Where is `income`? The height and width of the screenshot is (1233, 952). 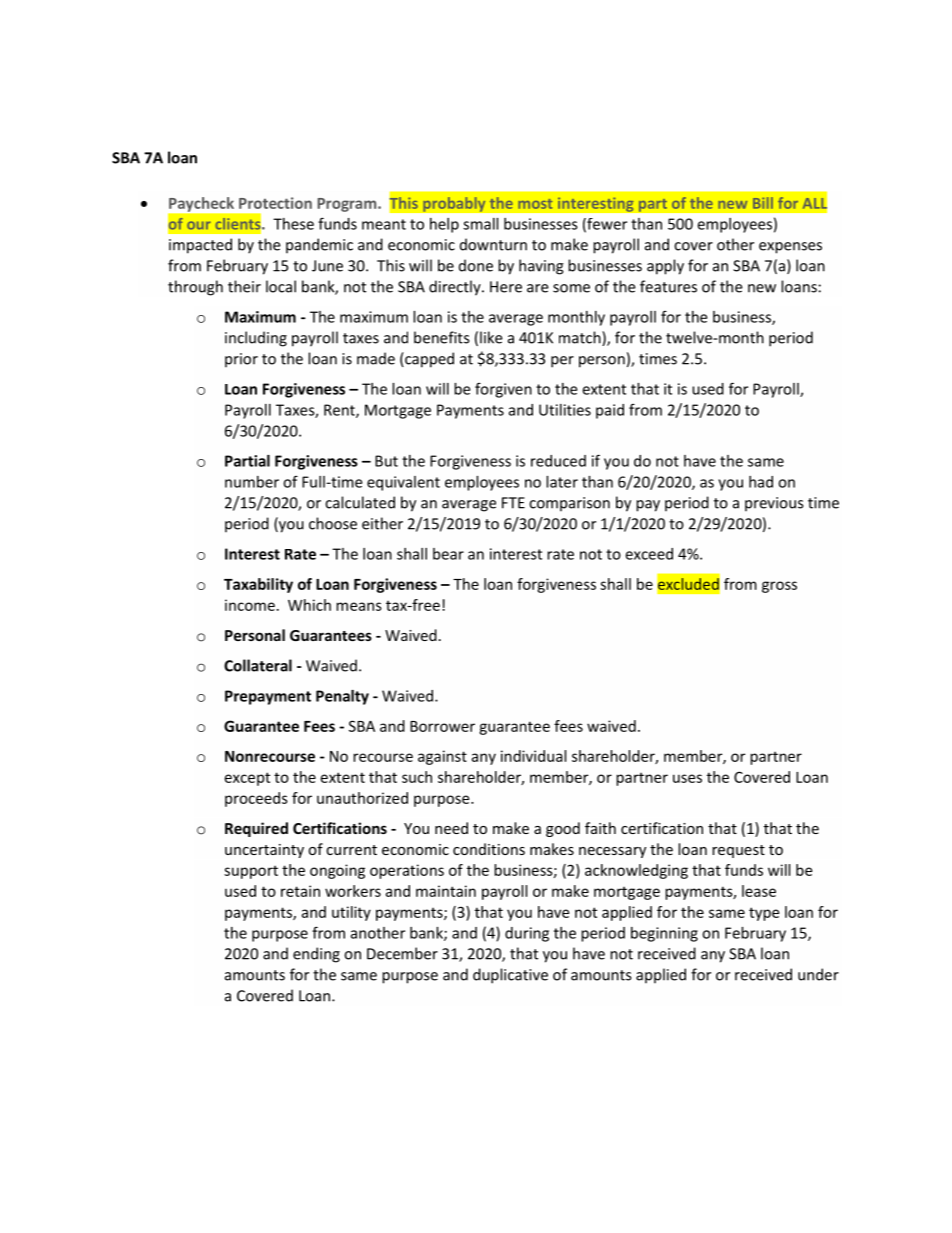
income is located at coordinates (250, 605).
